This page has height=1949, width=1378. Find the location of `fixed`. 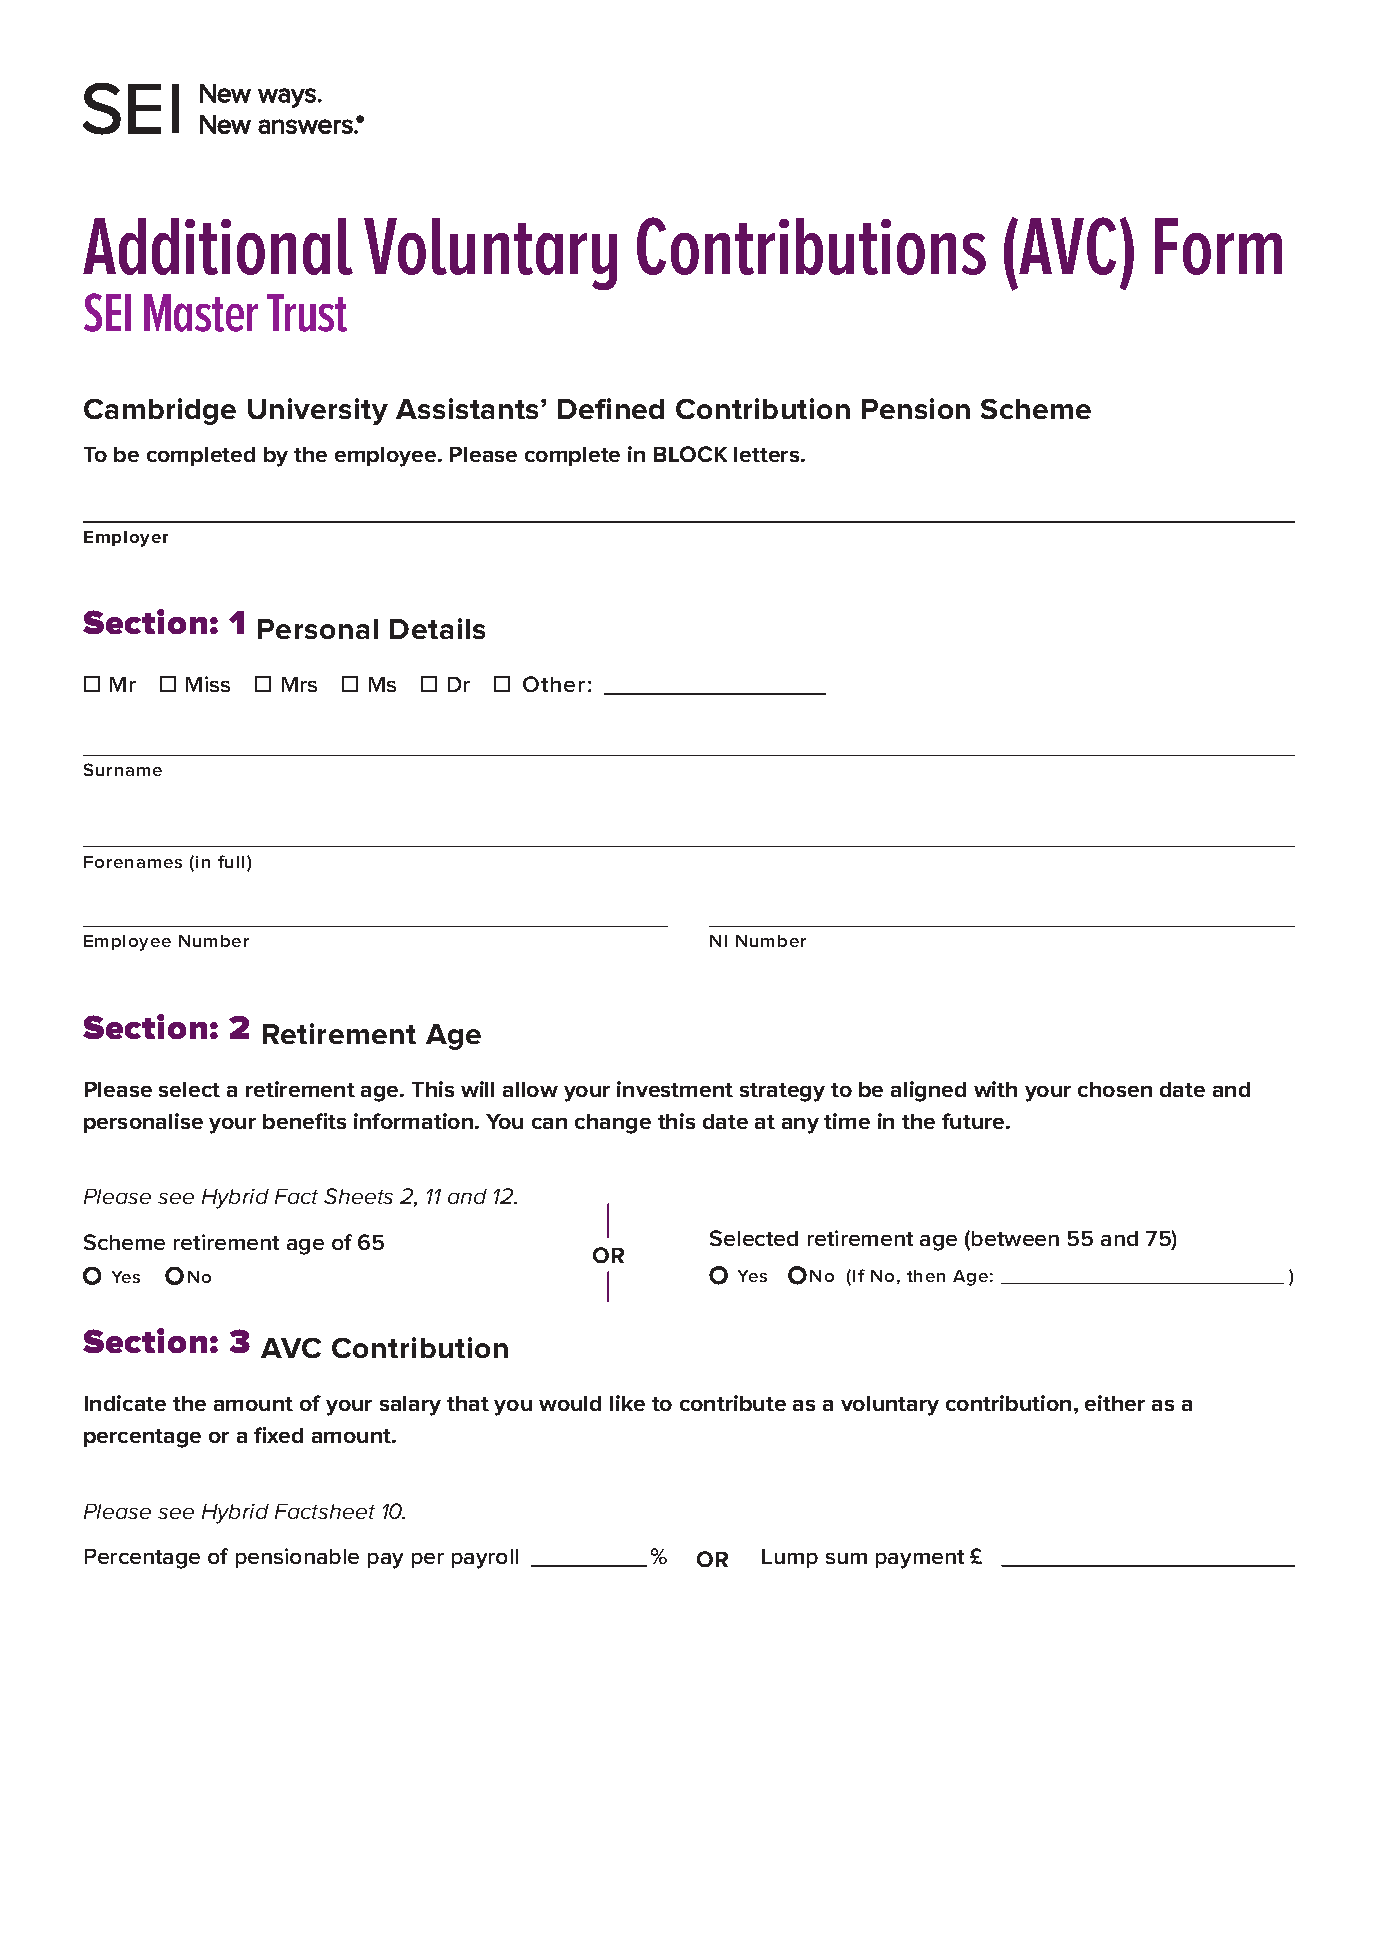

fixed is located at coordinates (278, 1435).
